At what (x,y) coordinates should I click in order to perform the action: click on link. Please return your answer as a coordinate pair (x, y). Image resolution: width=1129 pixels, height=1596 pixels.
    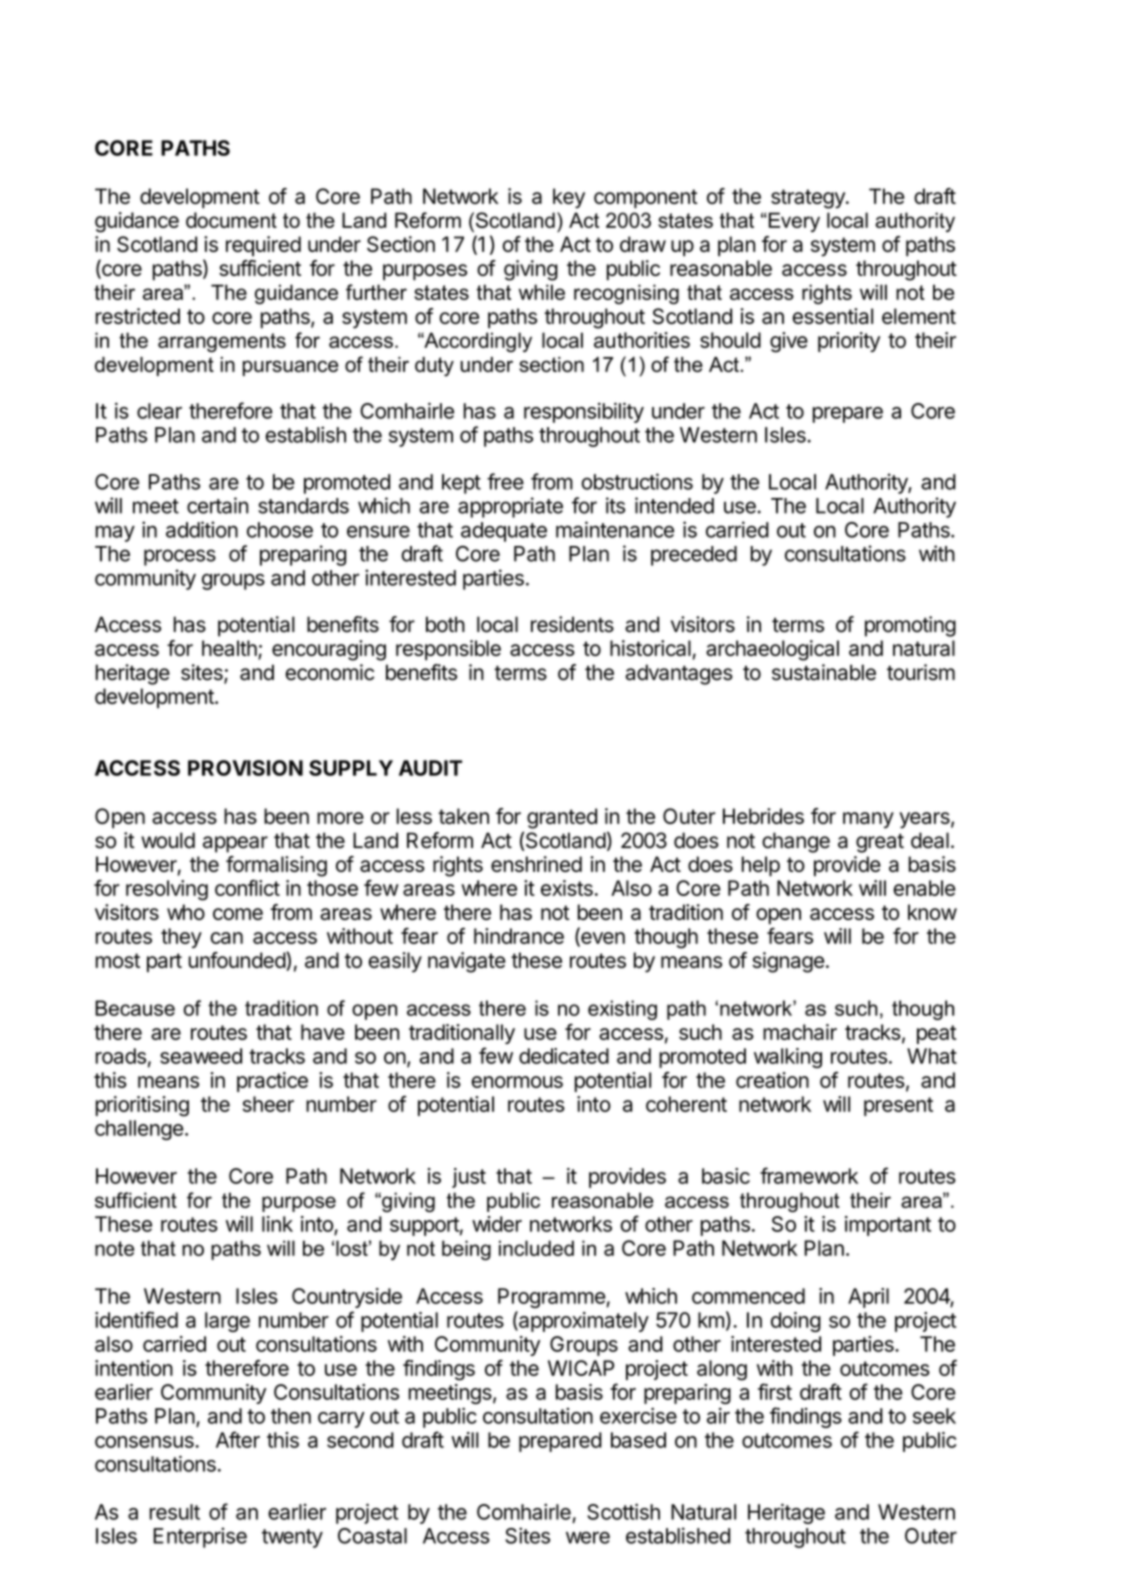
    Looking at the image, I should click on (277, 1224).
